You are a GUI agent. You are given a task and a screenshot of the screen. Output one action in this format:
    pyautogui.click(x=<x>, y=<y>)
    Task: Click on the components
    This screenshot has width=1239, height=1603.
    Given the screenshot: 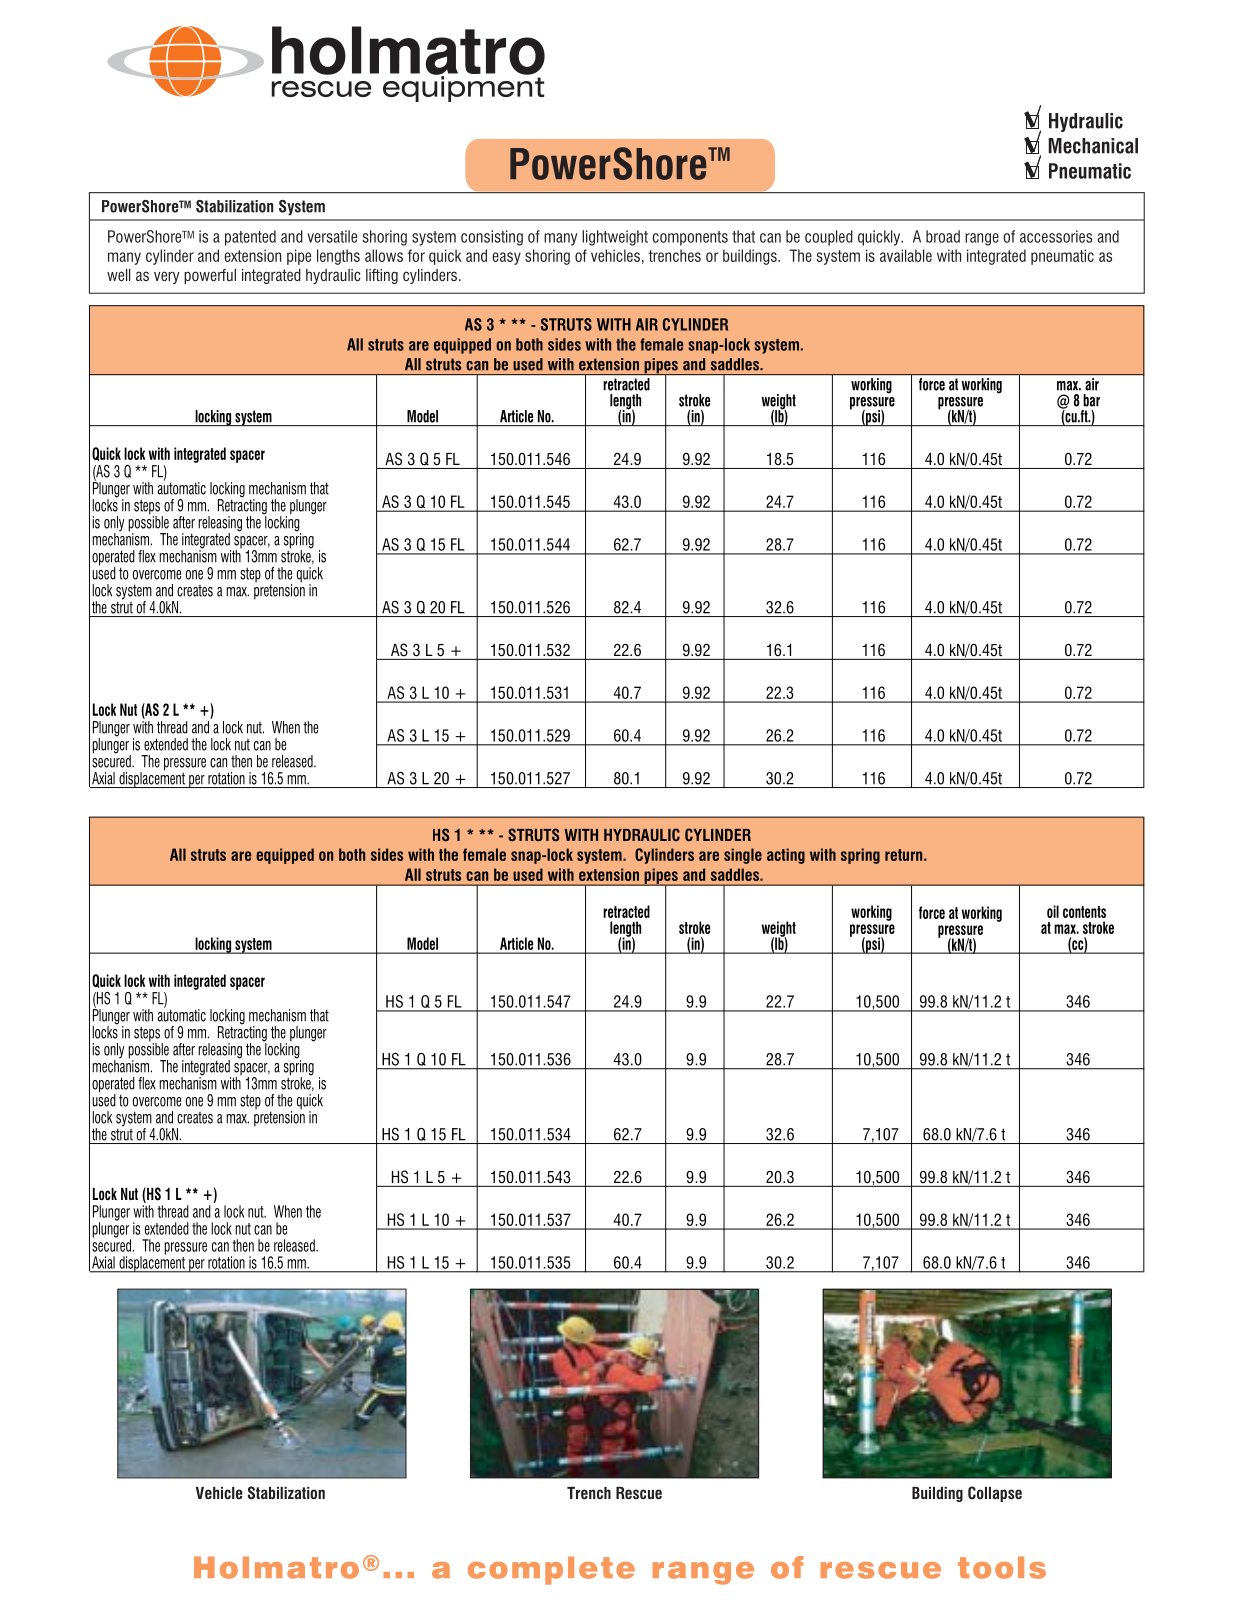 What is the action you would take?
    pyautogui.click(x=690, y=238)
